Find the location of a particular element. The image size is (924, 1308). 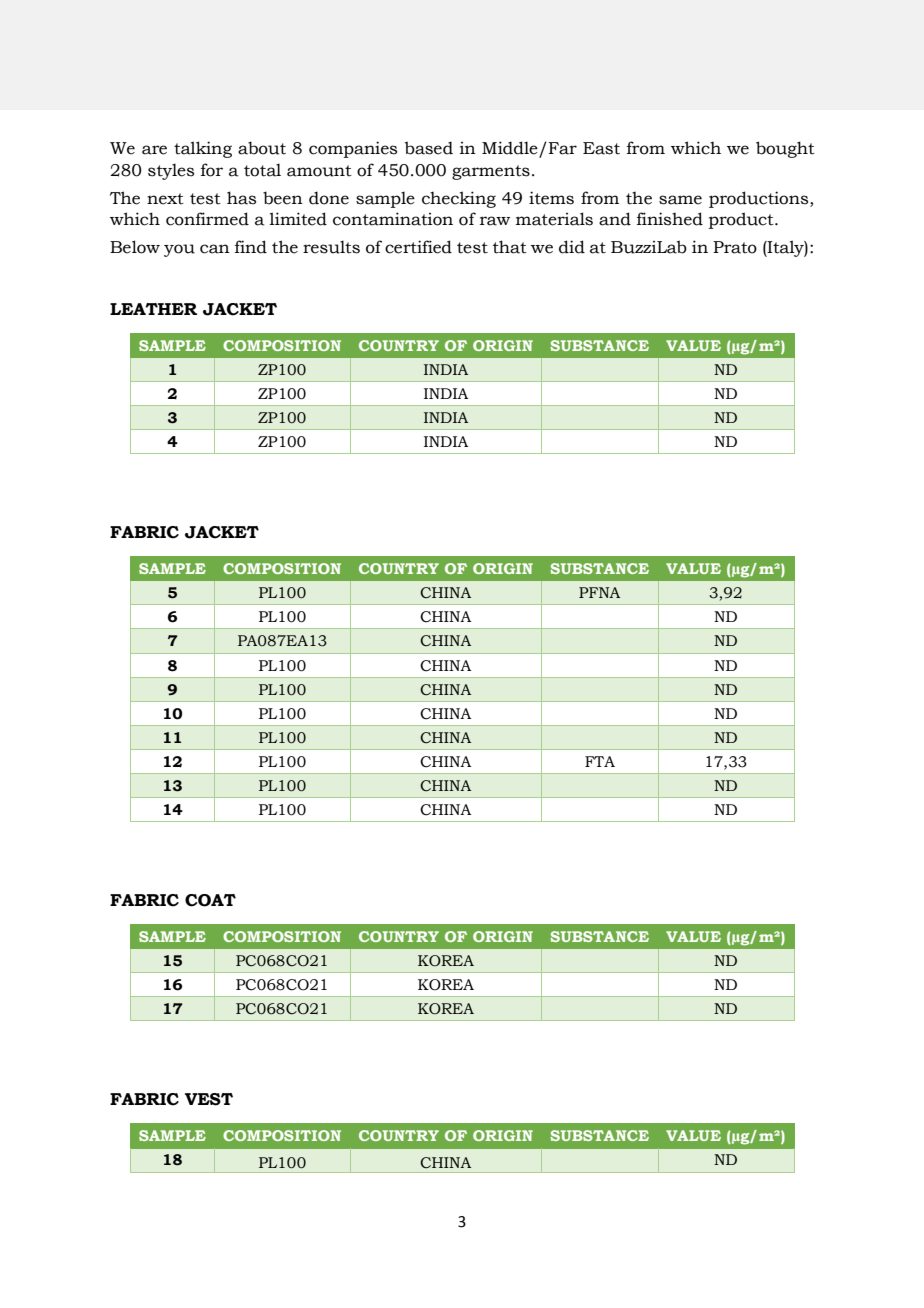

for is located at coordinates (212, 170).
